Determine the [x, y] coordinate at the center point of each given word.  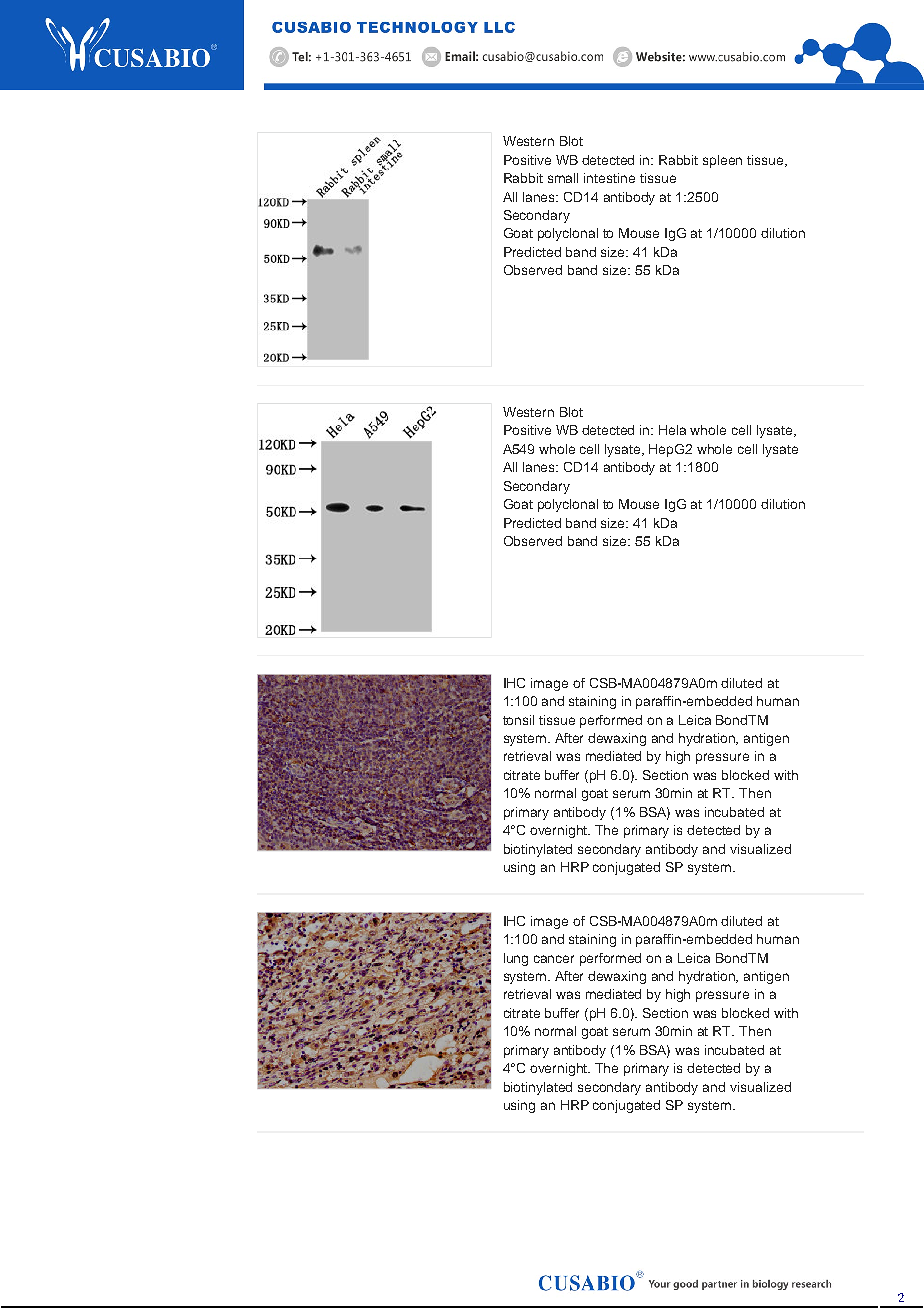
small [563, 178]
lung [516, 959]
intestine [609, 178]
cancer [554, 959]
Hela [672, 430]
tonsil [518, 720]
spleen [722, 161]
